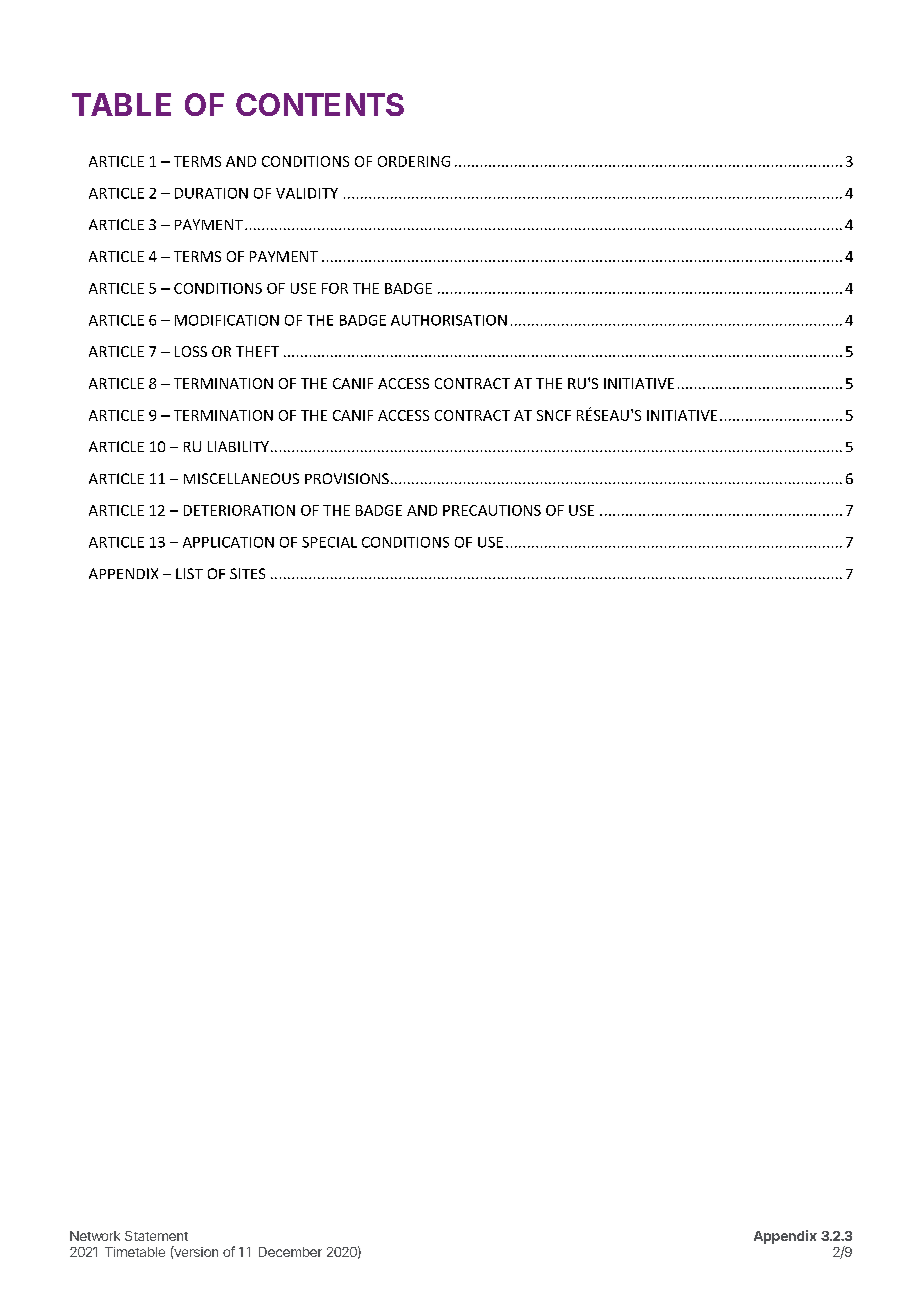 Image resolution: width=924 pixels, height=1307 pixels. I want to click on December, so click(290, 1252).
